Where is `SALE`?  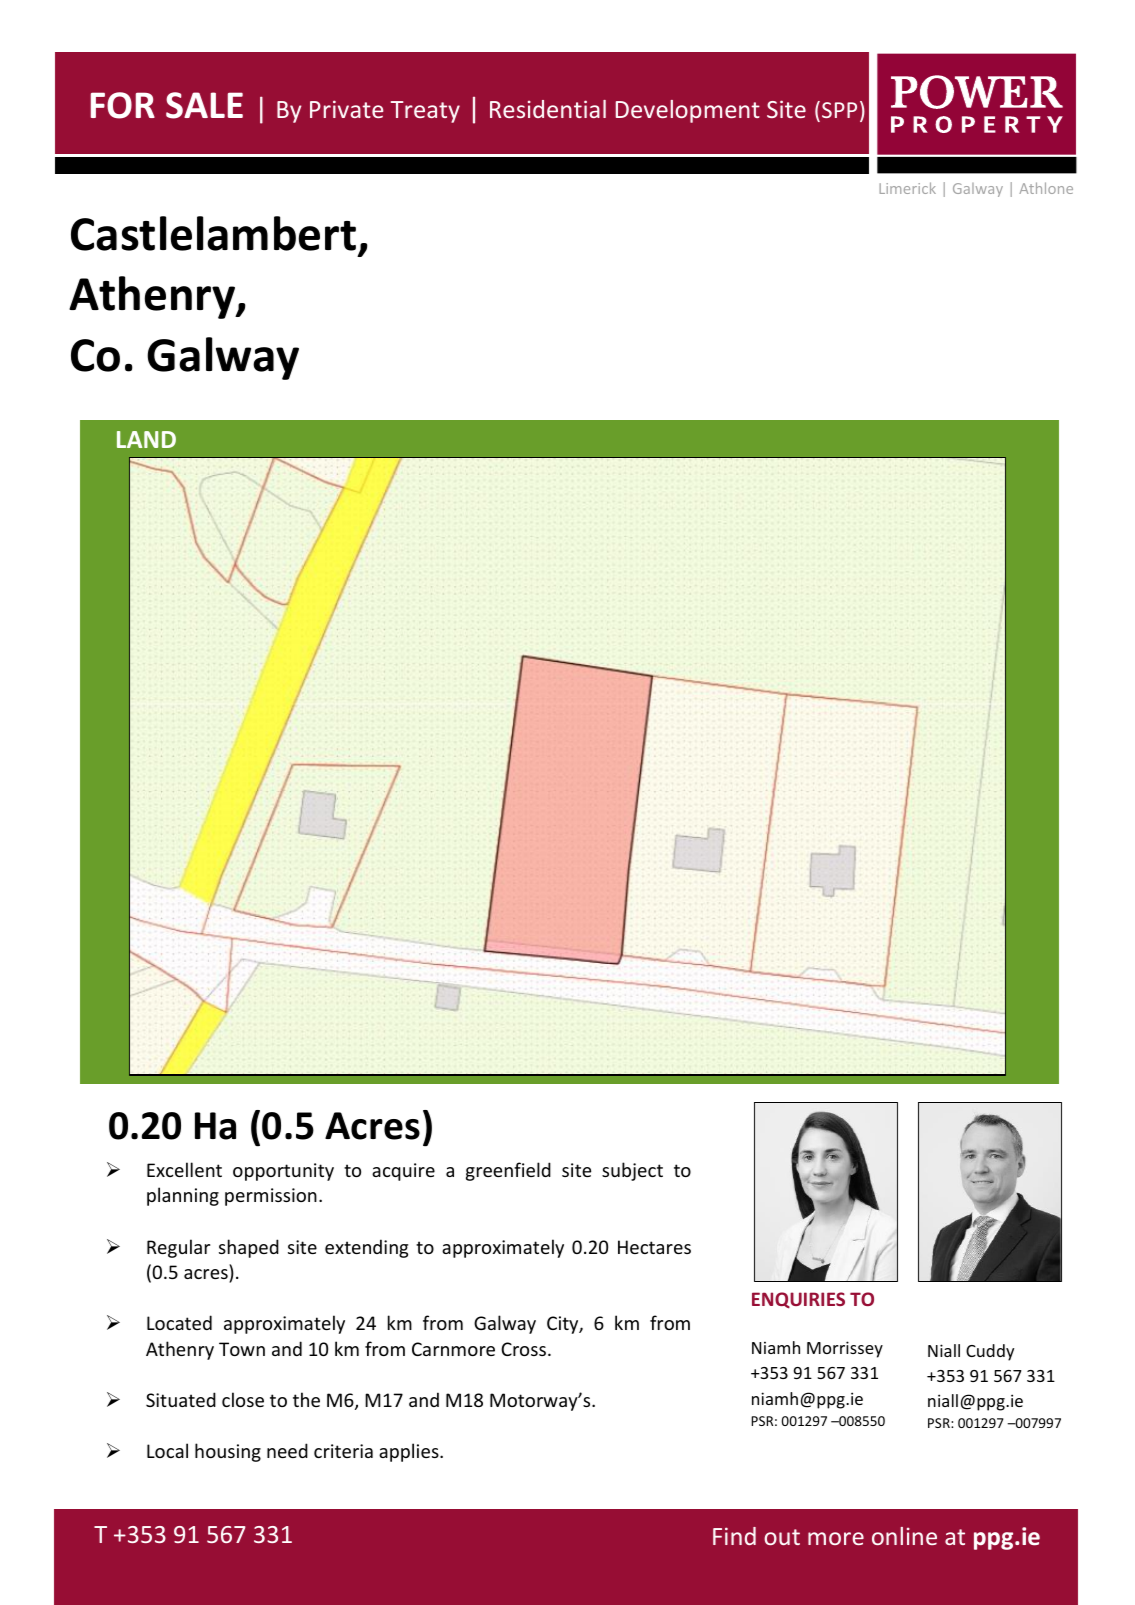 SALE is located at coordinates (204, 105).
